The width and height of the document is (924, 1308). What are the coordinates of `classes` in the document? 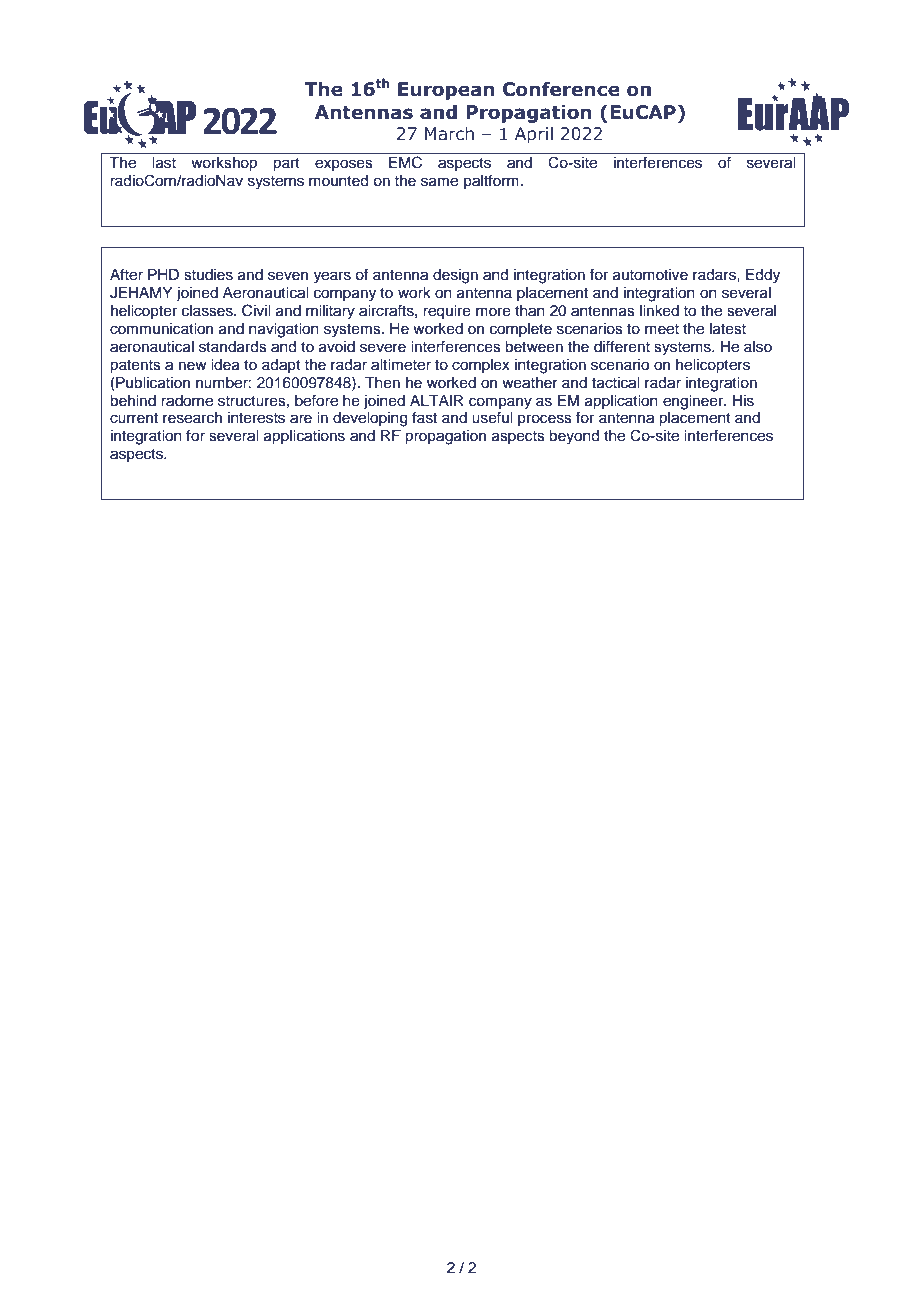 It's located at (208, 311).
